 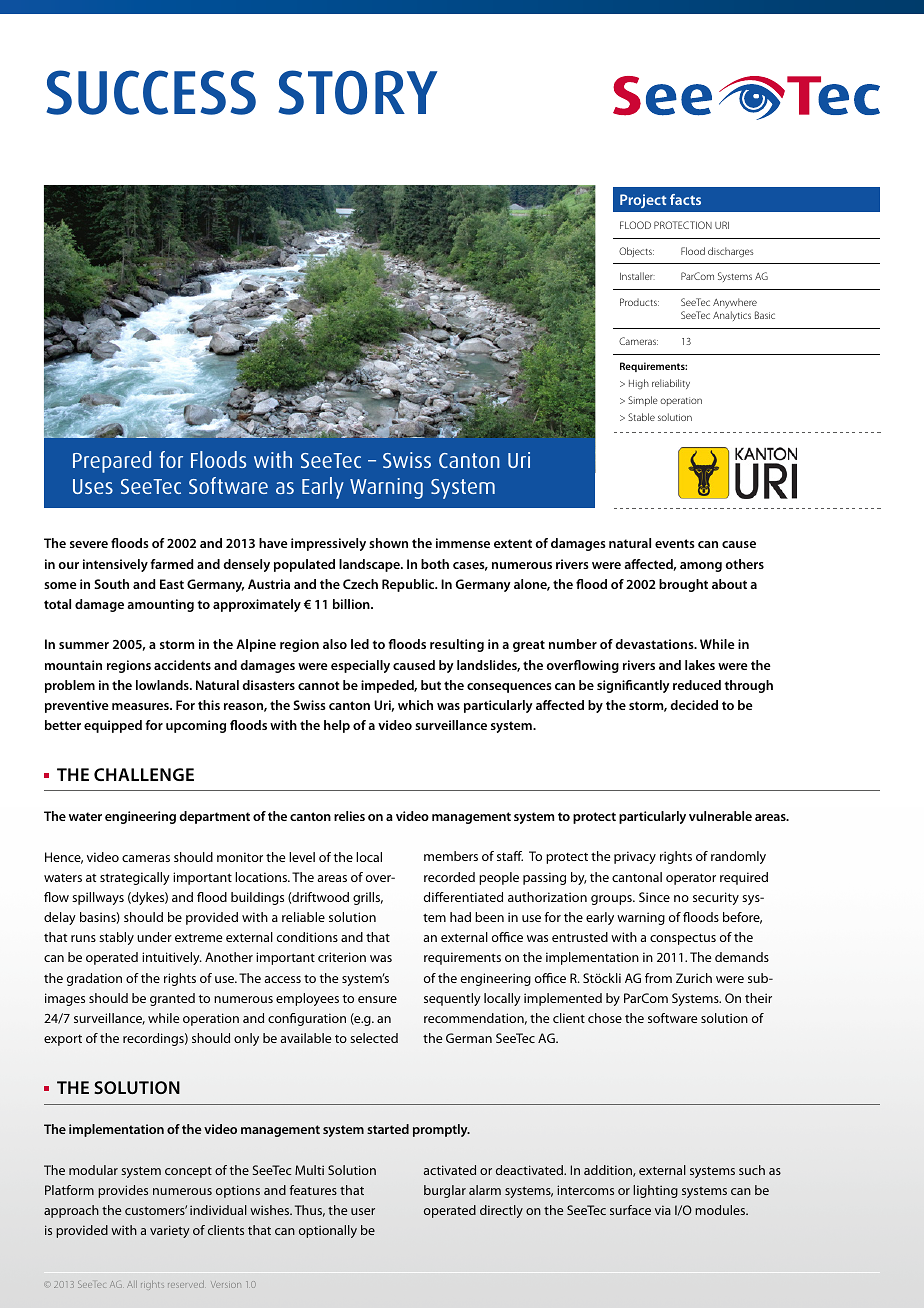 I want to click on Prepared, so click(x=112, y=462).
